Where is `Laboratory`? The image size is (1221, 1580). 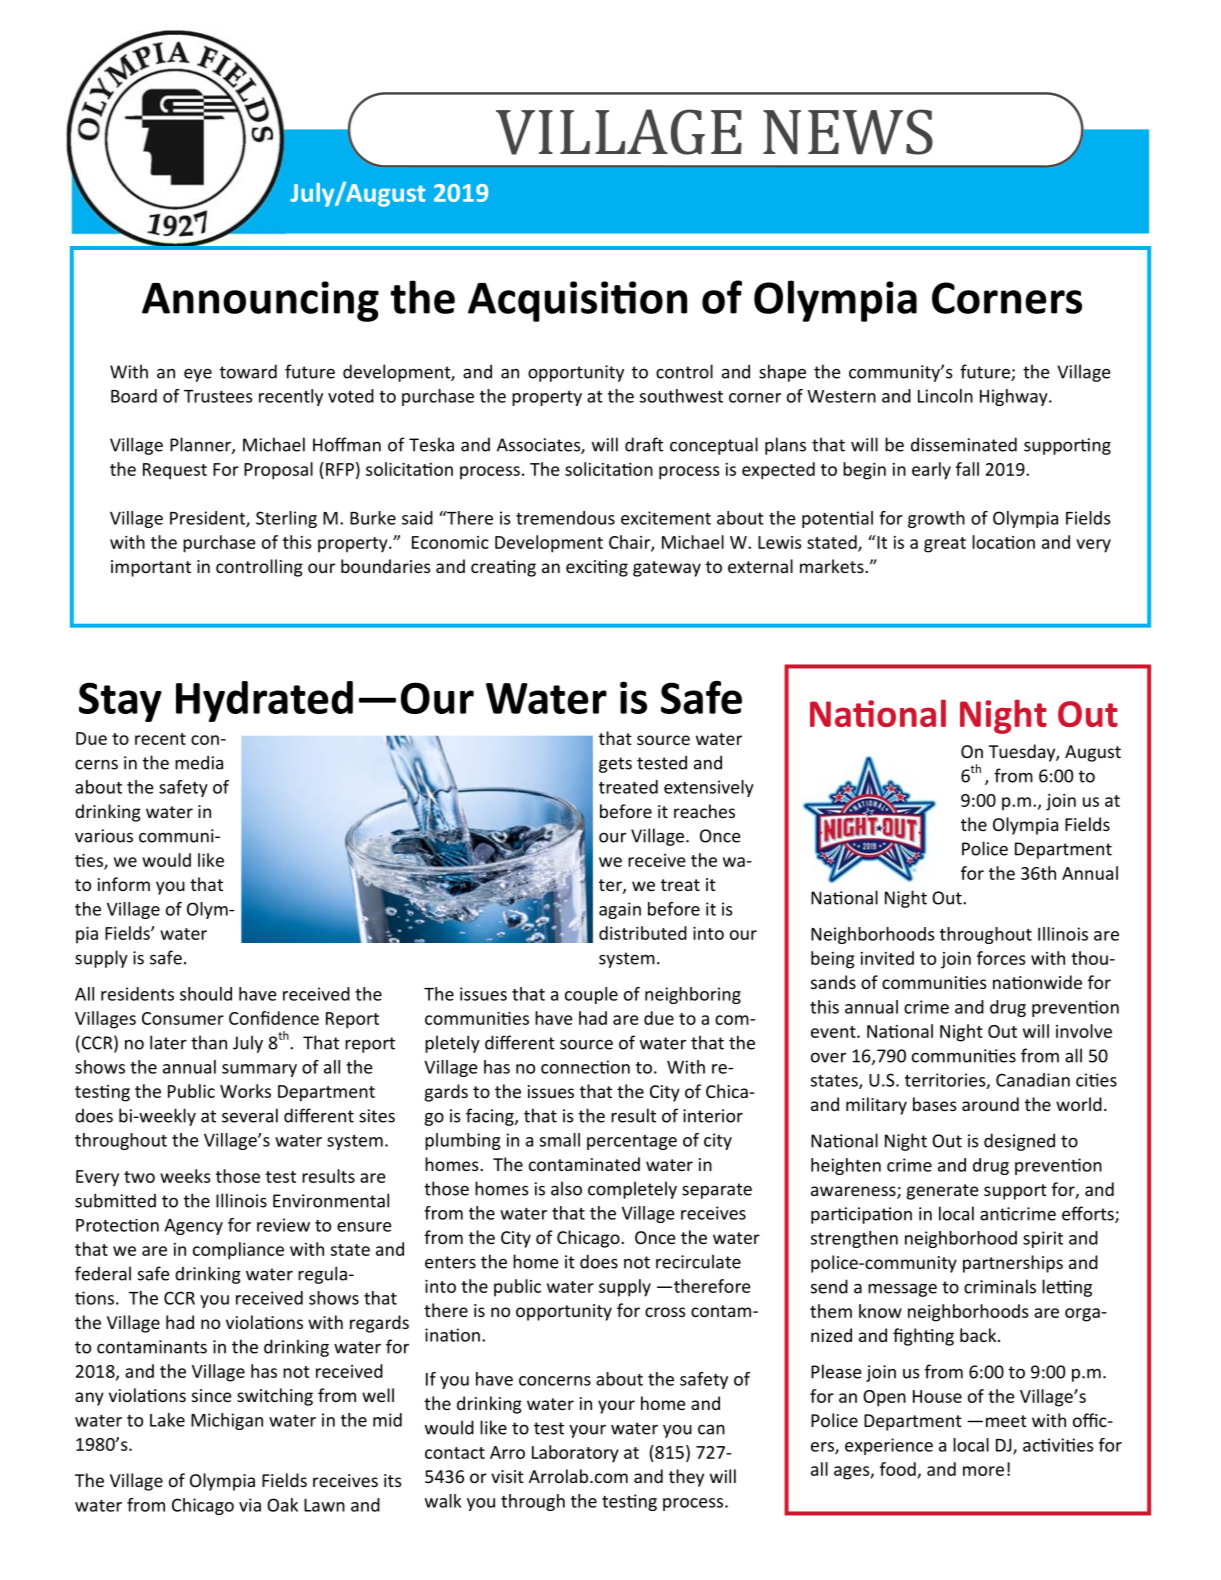
Laboratory is located at coordinates (575, 1454).
